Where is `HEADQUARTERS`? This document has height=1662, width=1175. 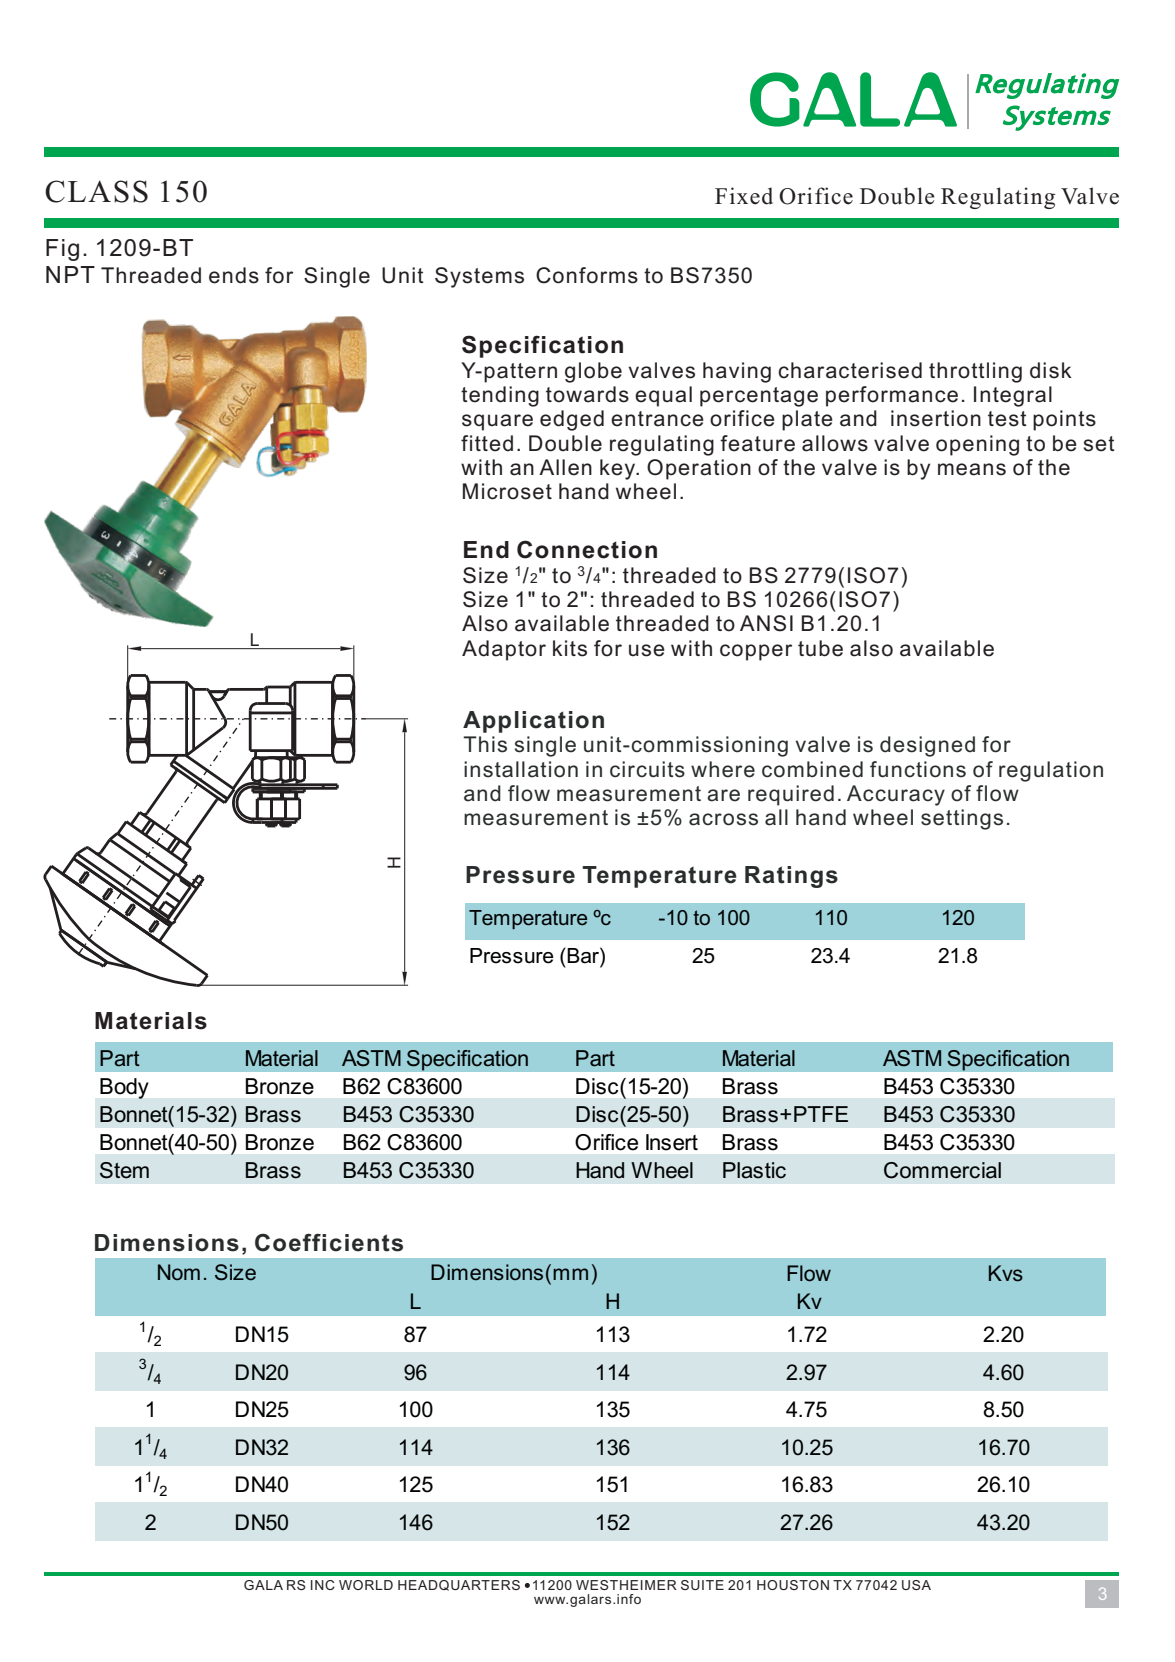 HEADQUARTERS is located at coordinates (459, 1585).
